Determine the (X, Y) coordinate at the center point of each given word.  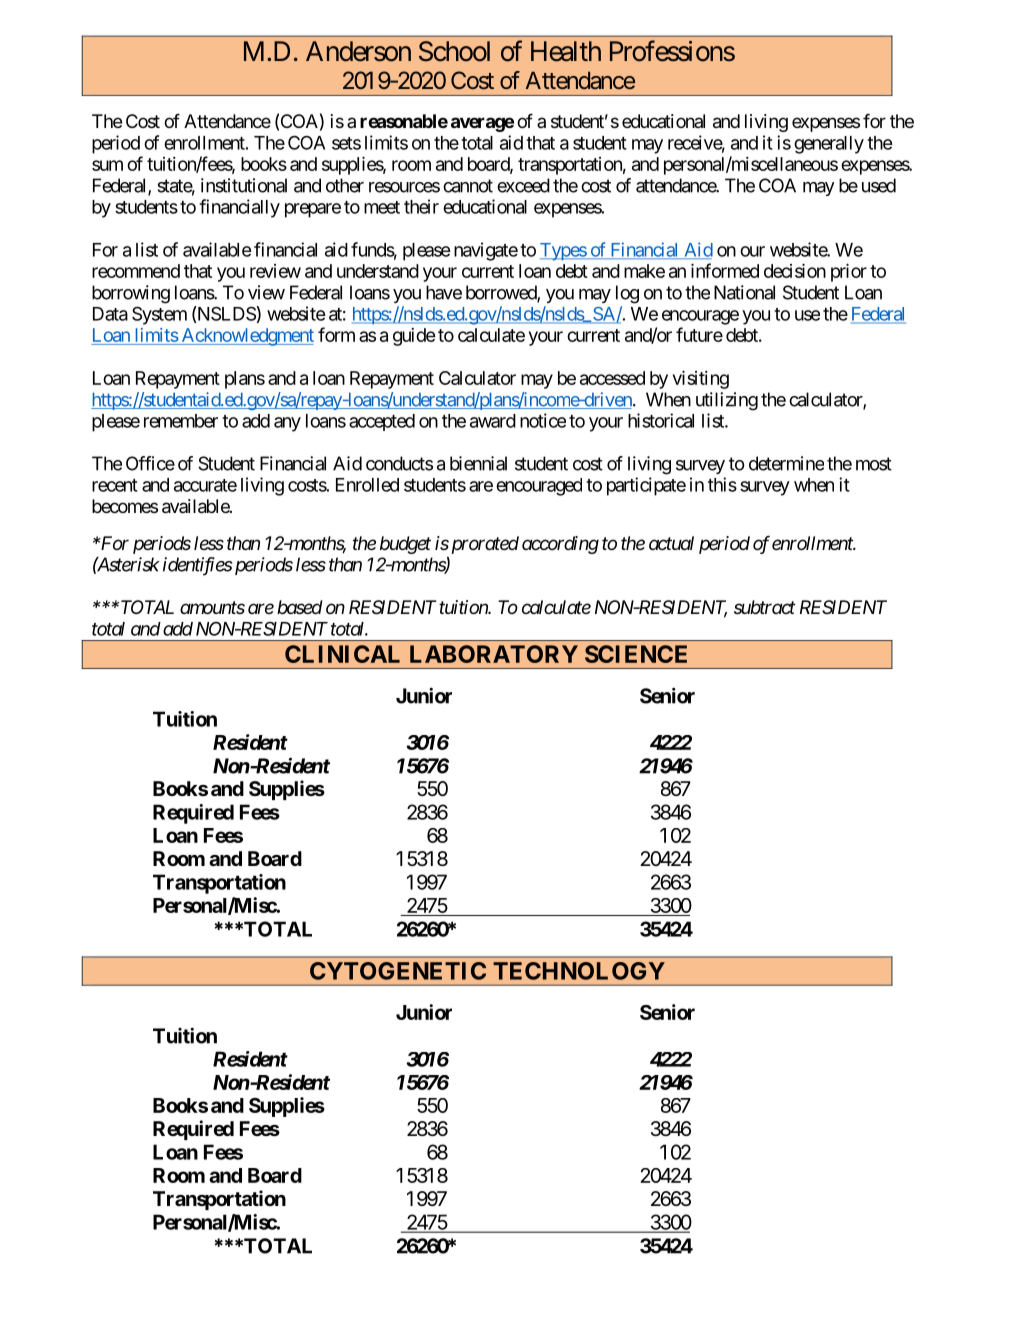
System (159, 315)
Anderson (358, 51)
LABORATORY (494, 654)
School (454, 51)
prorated (483, 545)
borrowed (502, 293)
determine (786, 463)
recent (115, 485)
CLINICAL (342, 654)
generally (829, 145)
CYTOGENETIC (398, 971)
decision (795, 271)
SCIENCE (636, 654)
